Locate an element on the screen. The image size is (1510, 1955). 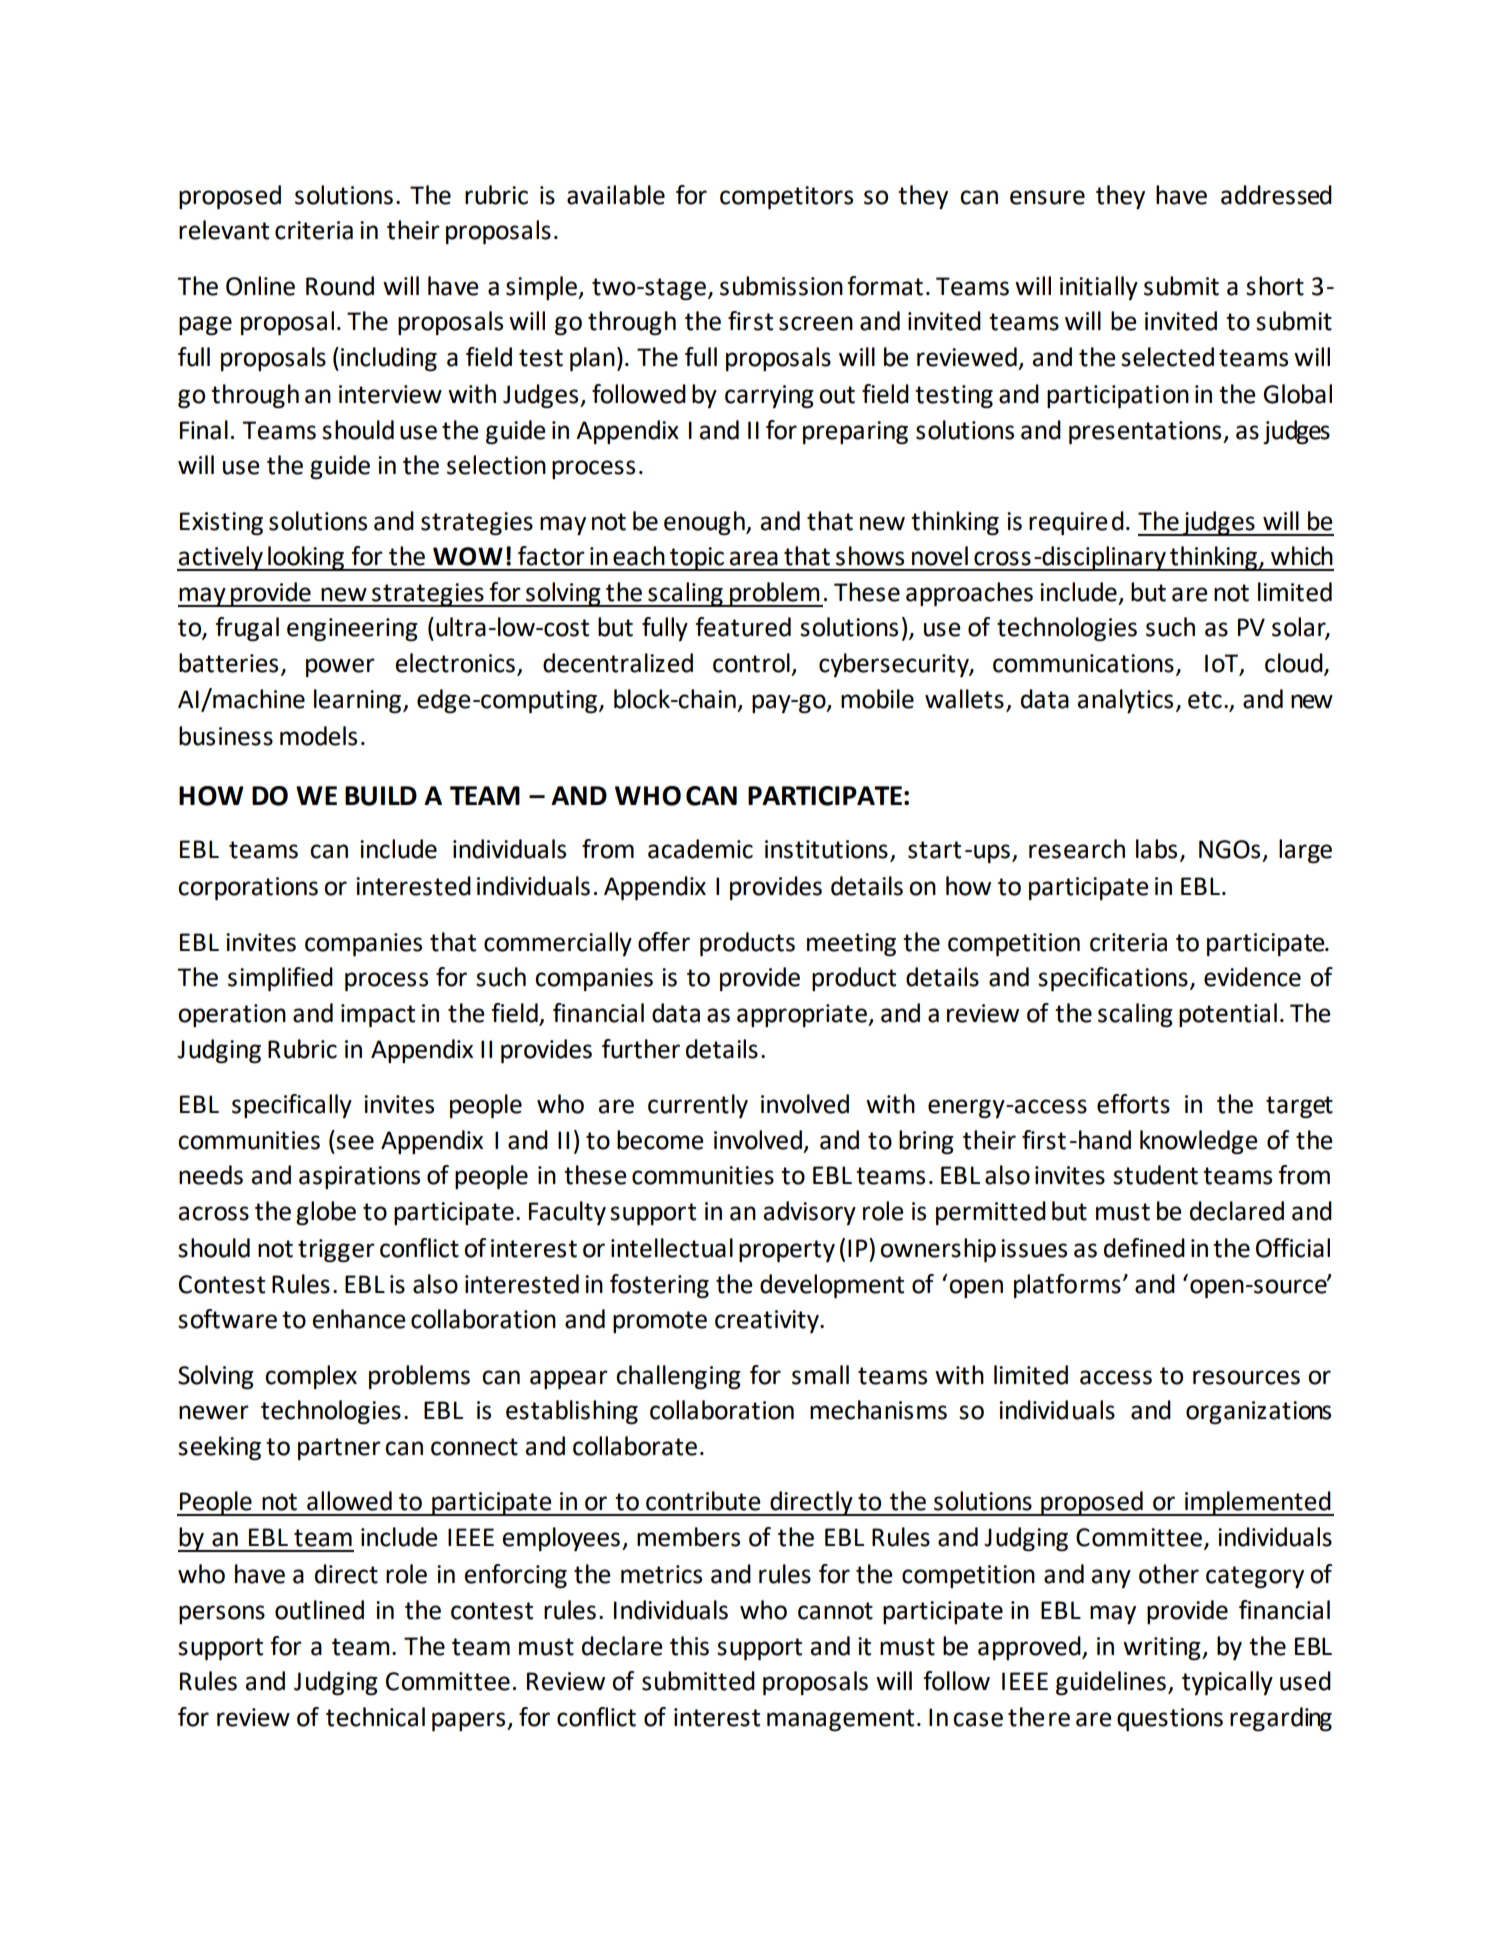
advisory is located at coordinates (809, 1213).
